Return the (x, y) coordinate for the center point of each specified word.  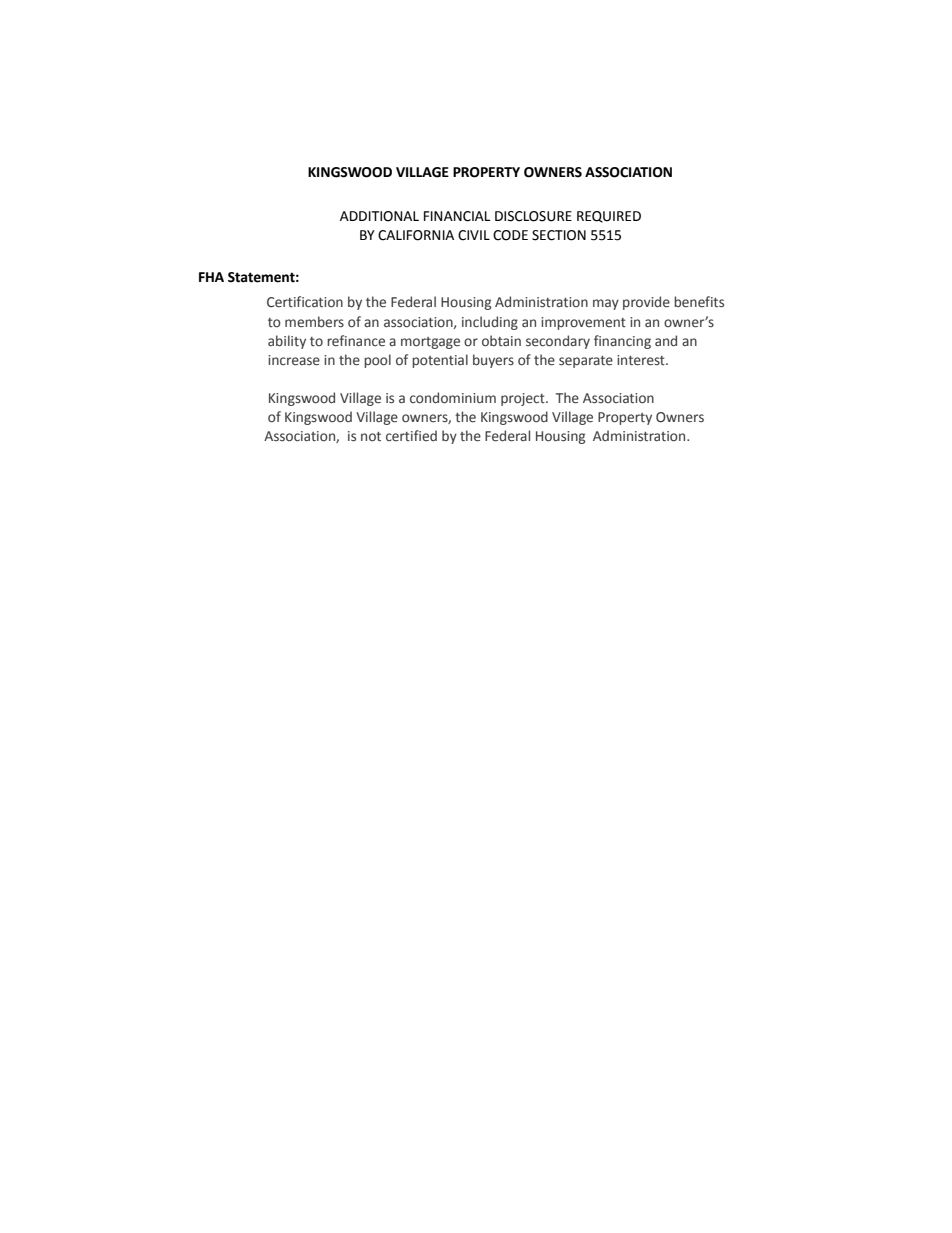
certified (411, 436)
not (371, 437)
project (524, 399)
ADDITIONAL (379, 216)
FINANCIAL (457, 216)
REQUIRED (609, 217)
